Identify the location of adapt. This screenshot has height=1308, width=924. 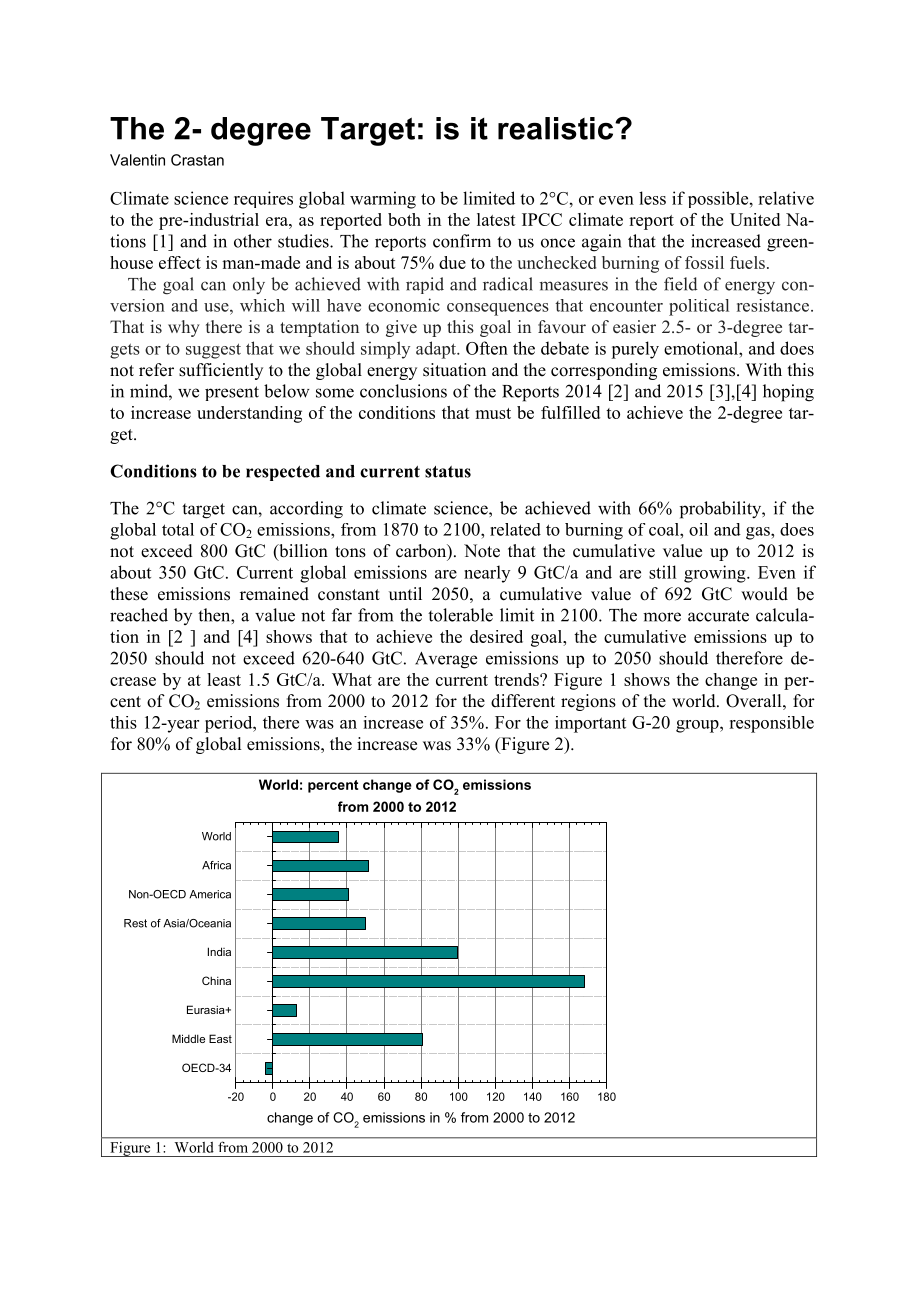
(437, 350).
